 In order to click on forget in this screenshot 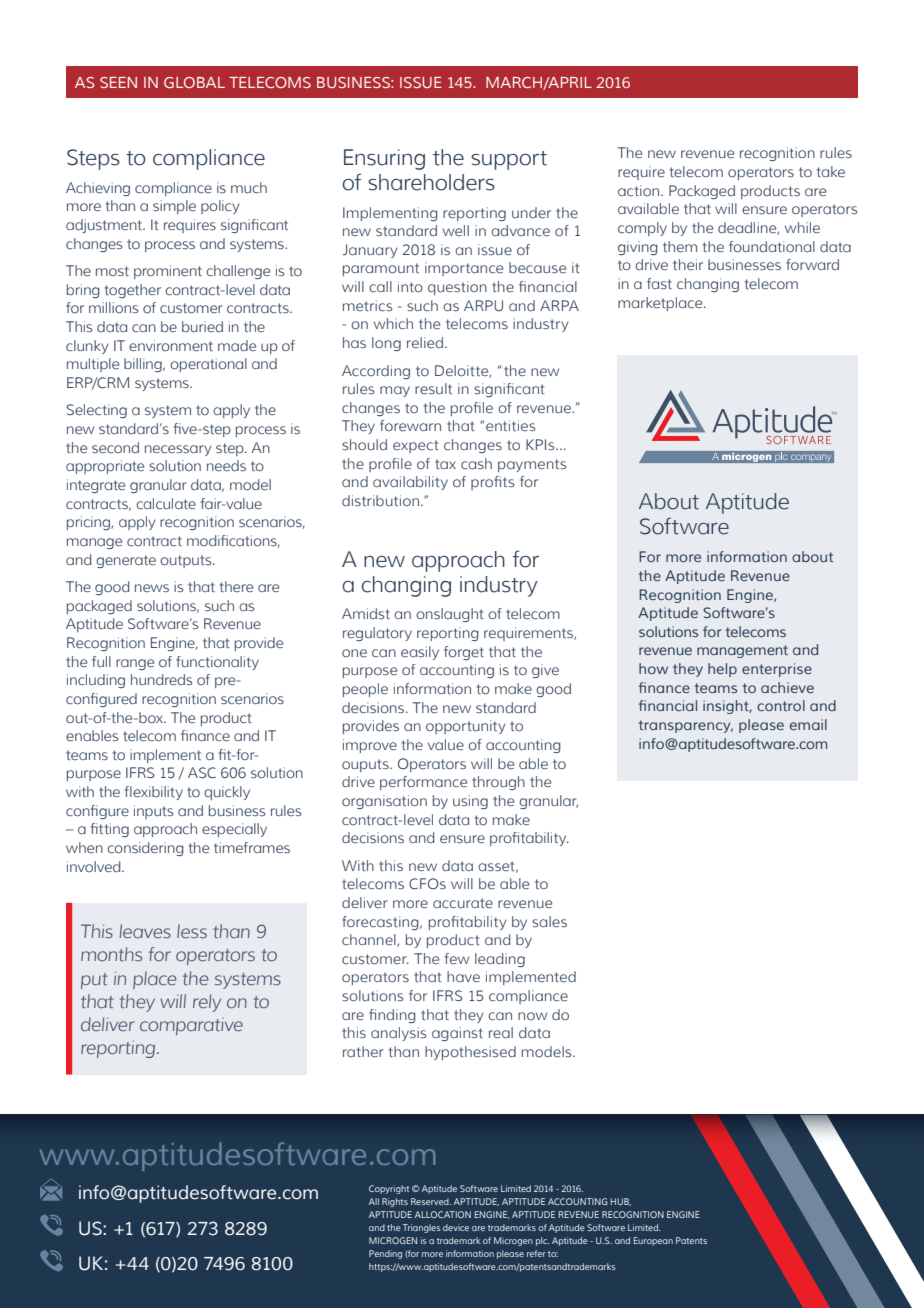, I will do `click(464, 653)`.
